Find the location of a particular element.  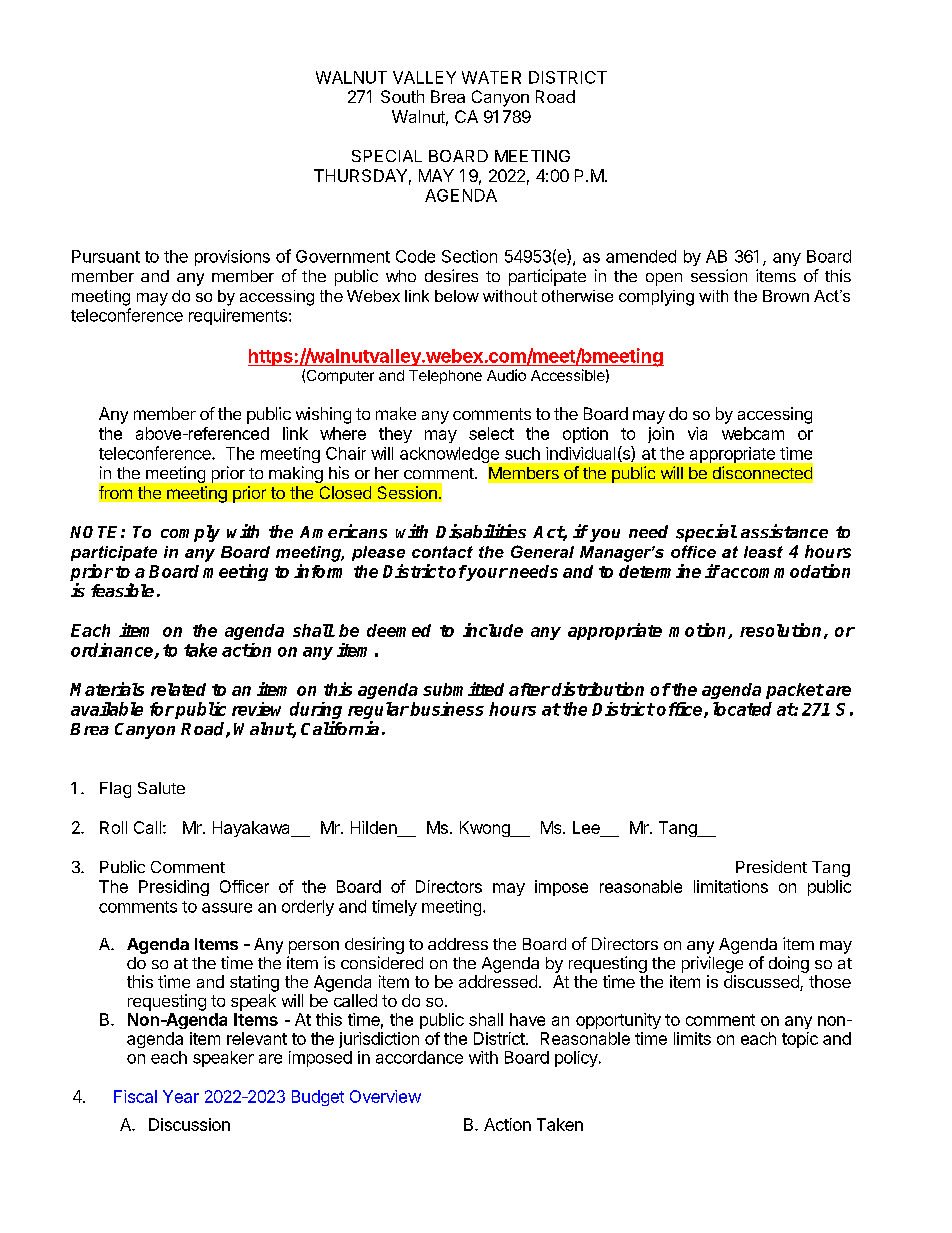

amended is located at coordinates (641, 256).
